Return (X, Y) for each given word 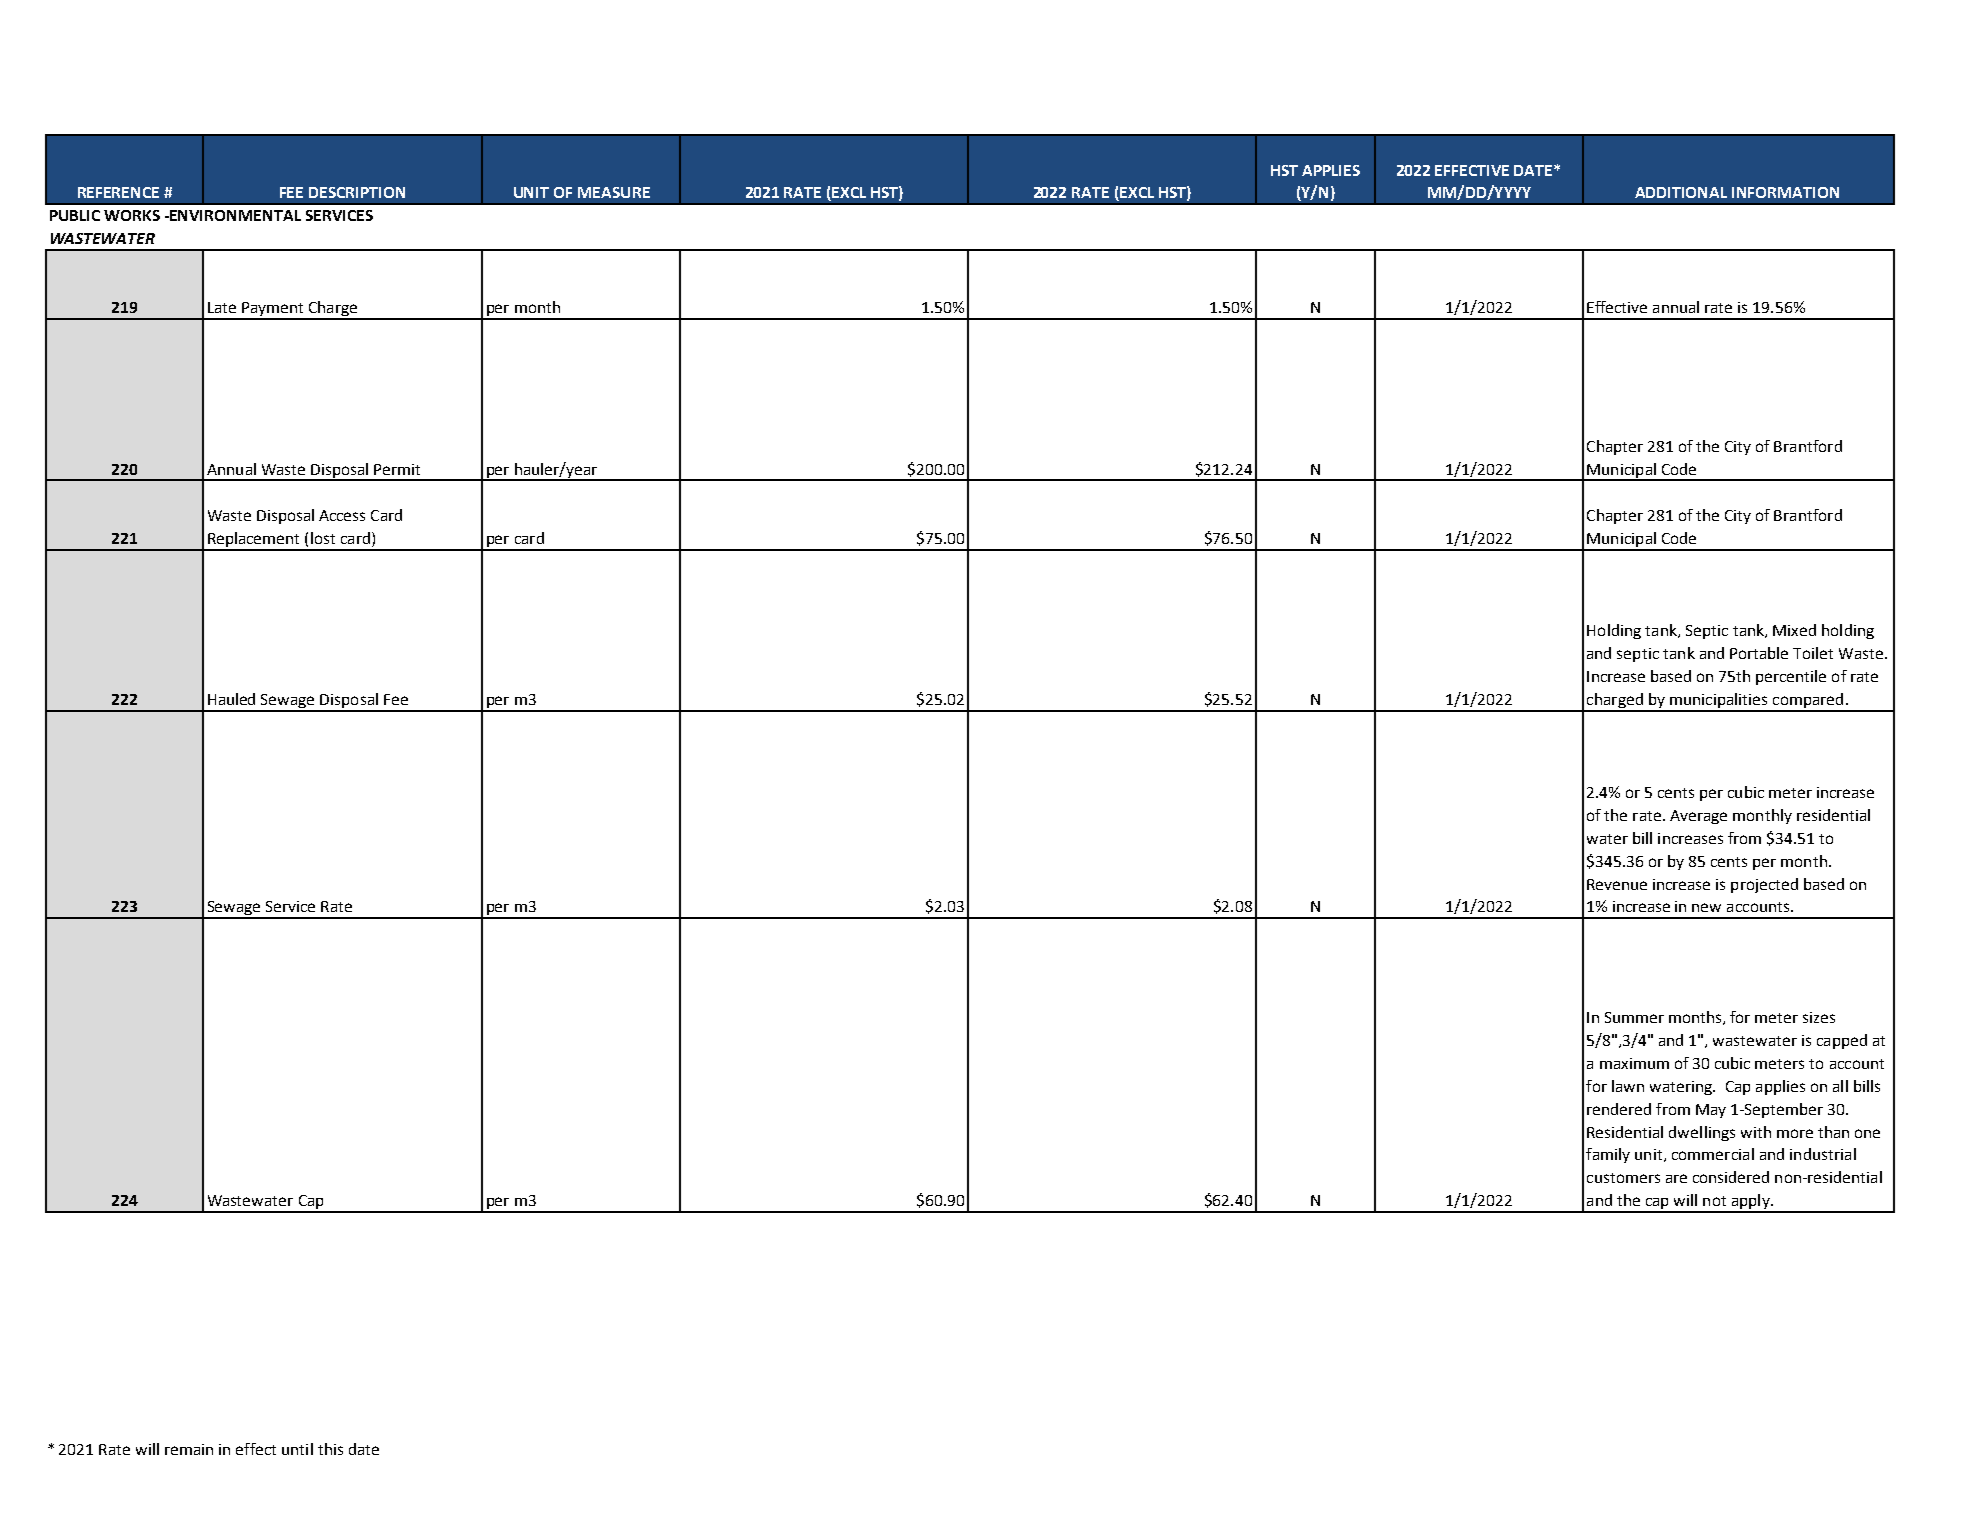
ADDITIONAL (1681, 192)
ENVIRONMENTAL (235, 215)
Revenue (1617, 884)
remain (189, 1449)
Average (1698, 817)
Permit (397, 469)
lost (323, 538)
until (297, 1449)
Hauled (231, 699)
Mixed (1794, 630)
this (330, 1449)
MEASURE (614, 192)
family (1608, 1155)
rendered (1619, 1109)
